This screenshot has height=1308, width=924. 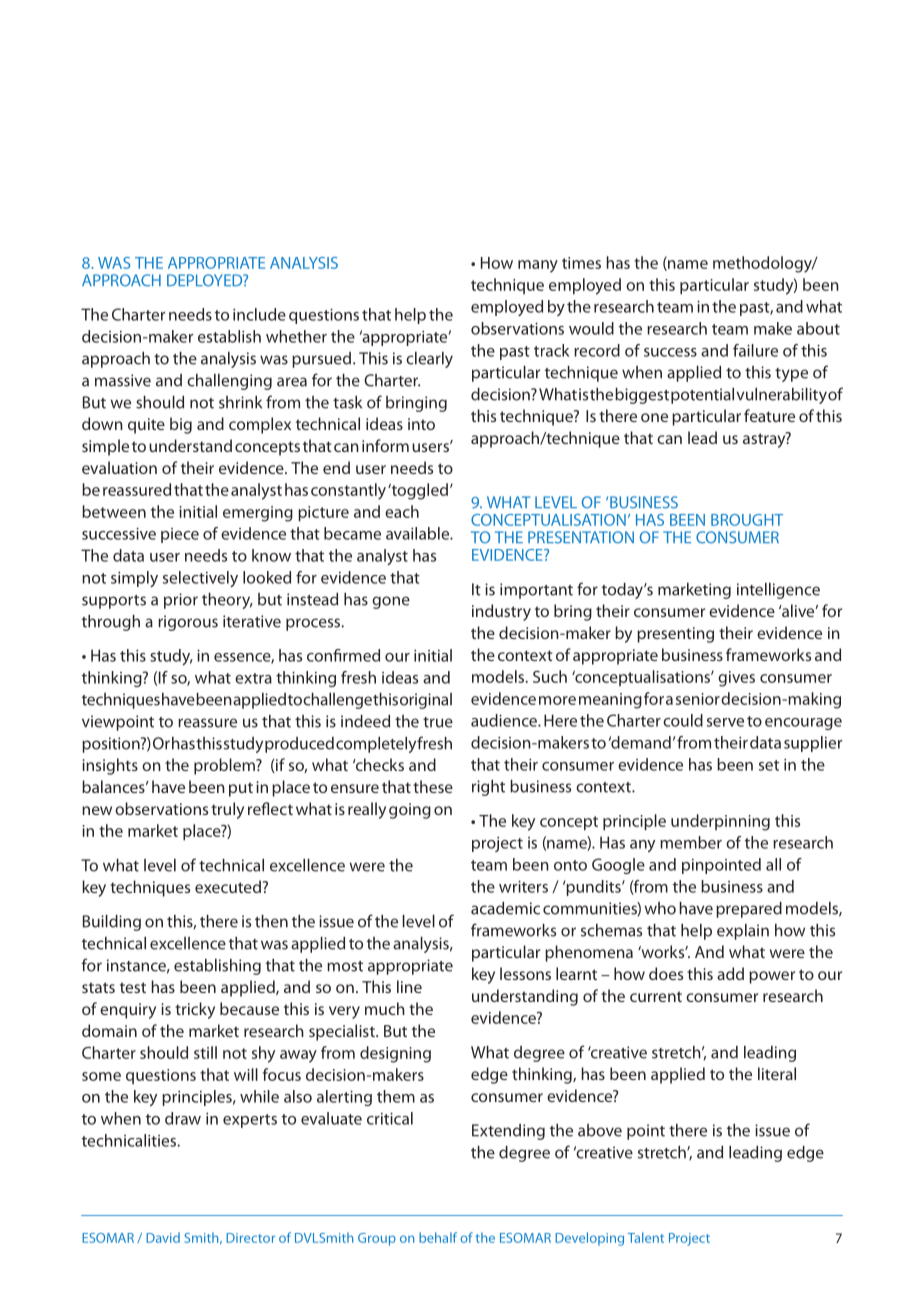 What do you see at coordinates (769, 765) in the screenshot?
I see `set` at bounding box center [769, 765].
